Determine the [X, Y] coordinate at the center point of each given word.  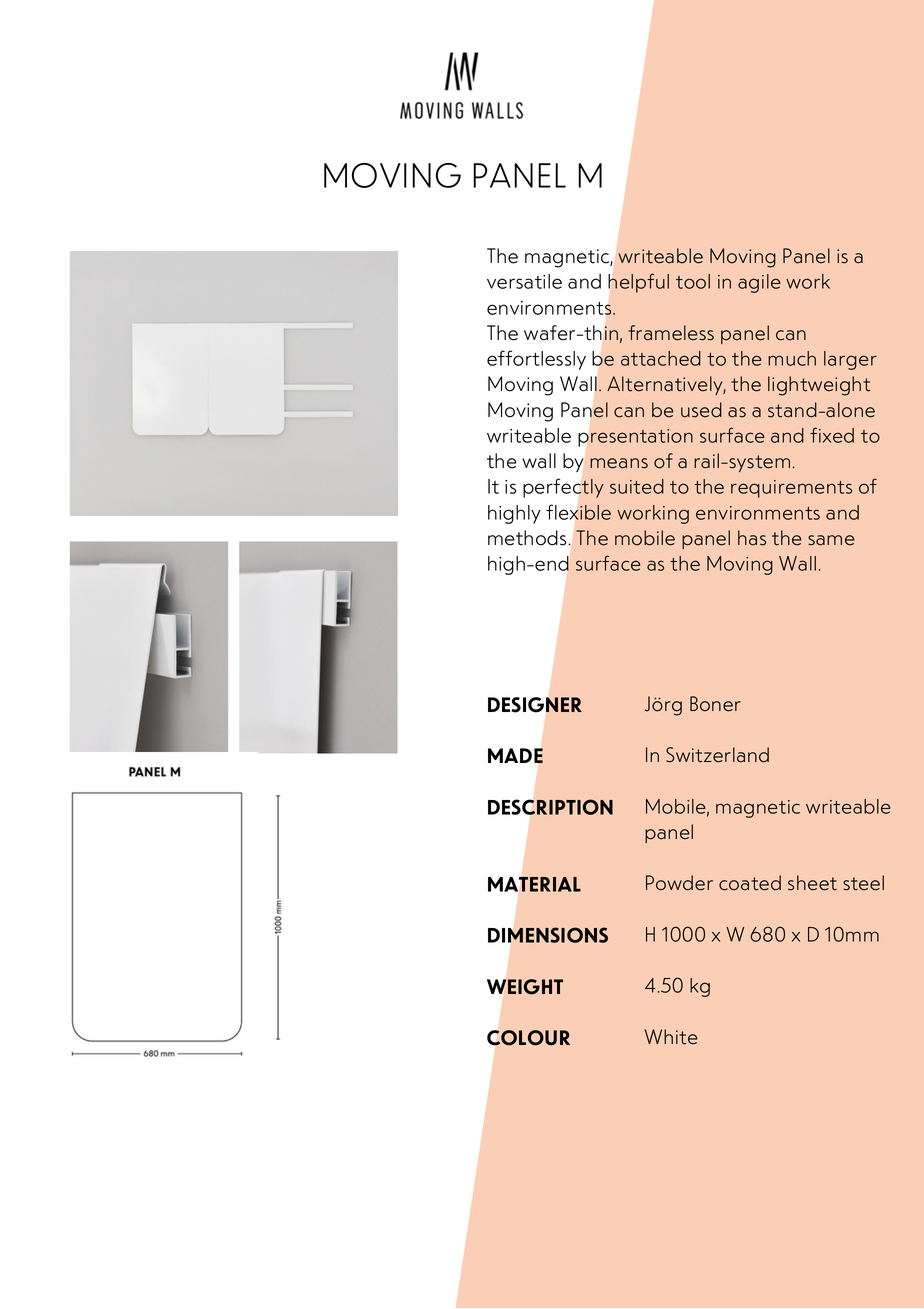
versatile [524, 281]
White [671, 1037]
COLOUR [528, 1038]
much [792, 358]
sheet [812, 883]
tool [693, 281]
